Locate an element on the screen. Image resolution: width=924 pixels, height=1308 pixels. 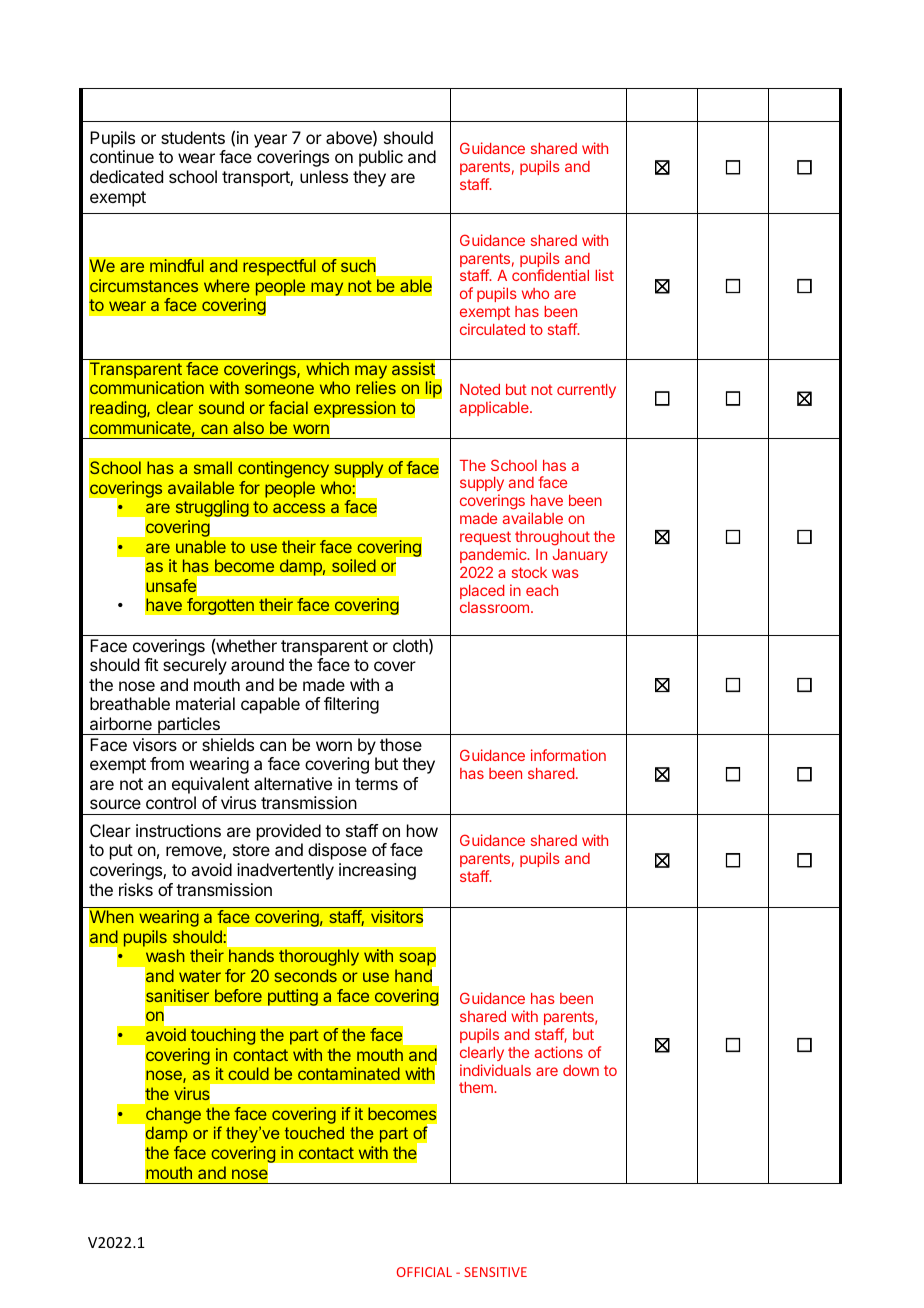
material is located at coordinates (205, 703).
